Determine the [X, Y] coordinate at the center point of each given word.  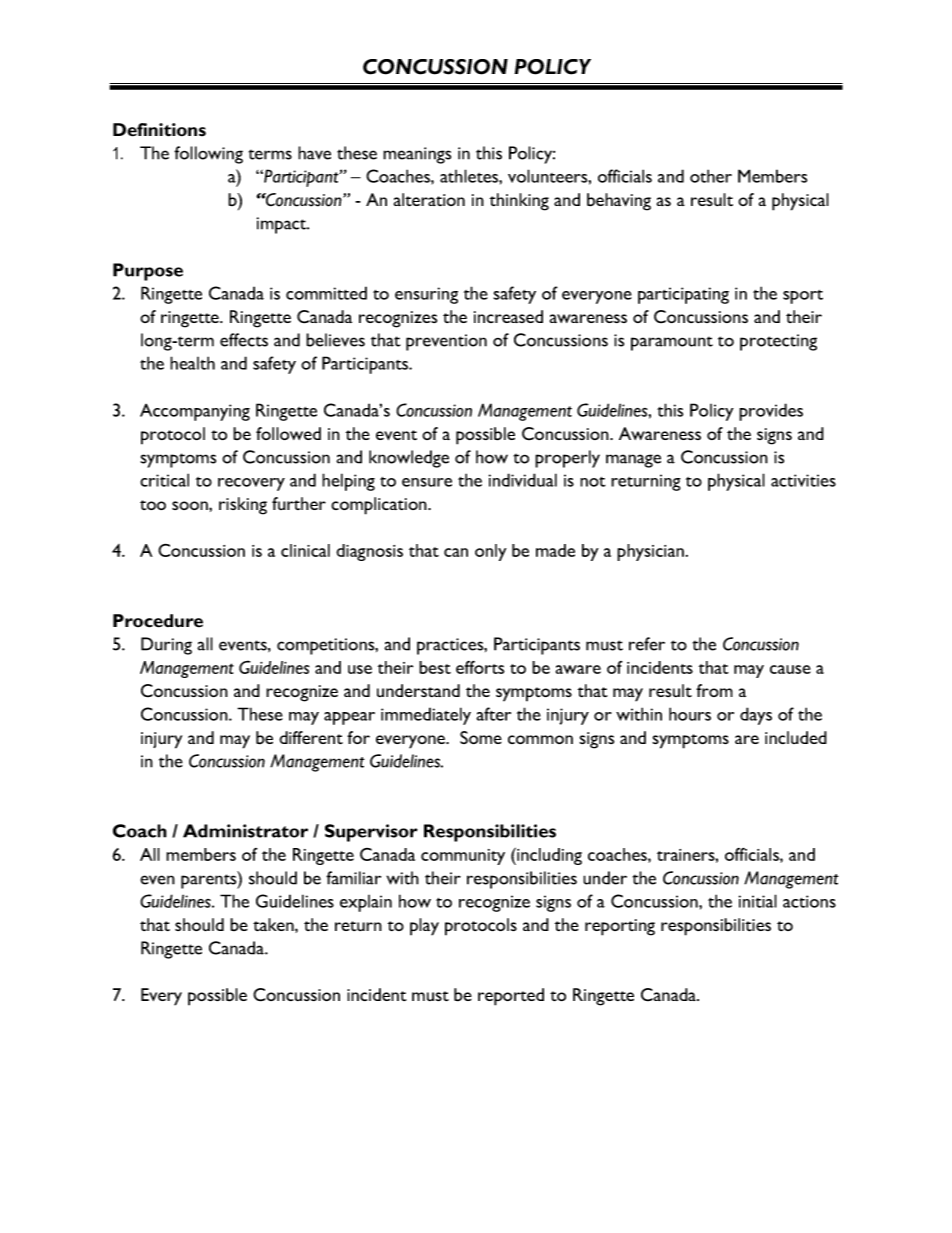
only [491, 552]
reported [511, 997]
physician [650, 552]
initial [758, 901]
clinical [305, 550]
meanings [417, 155]
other [711, 176]
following [208, 155]
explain [366, 903]
